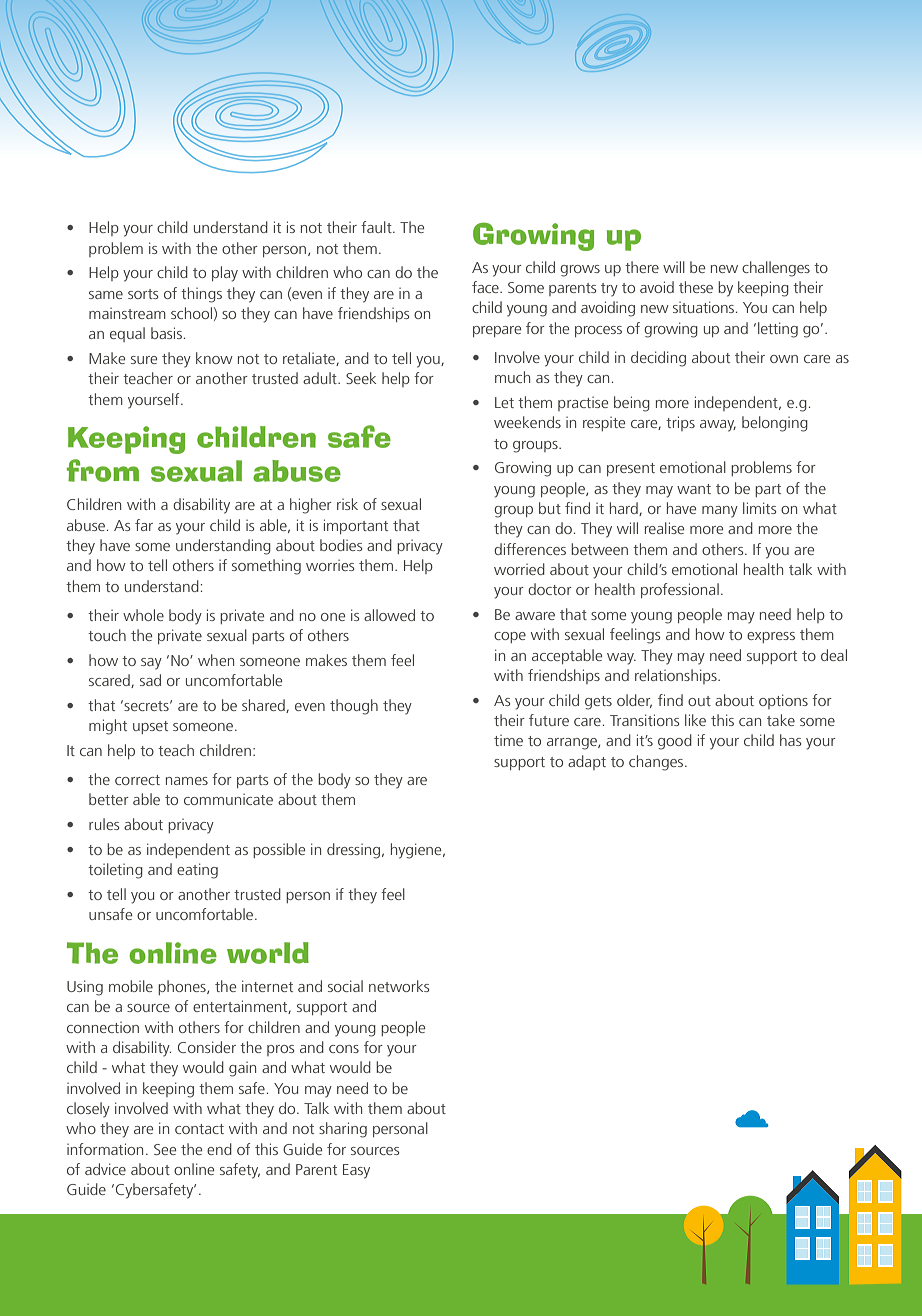 This image has height=1316, width=922. Describe the element at coordinates (199, 1129) in the image. I see `contact` at that location.
